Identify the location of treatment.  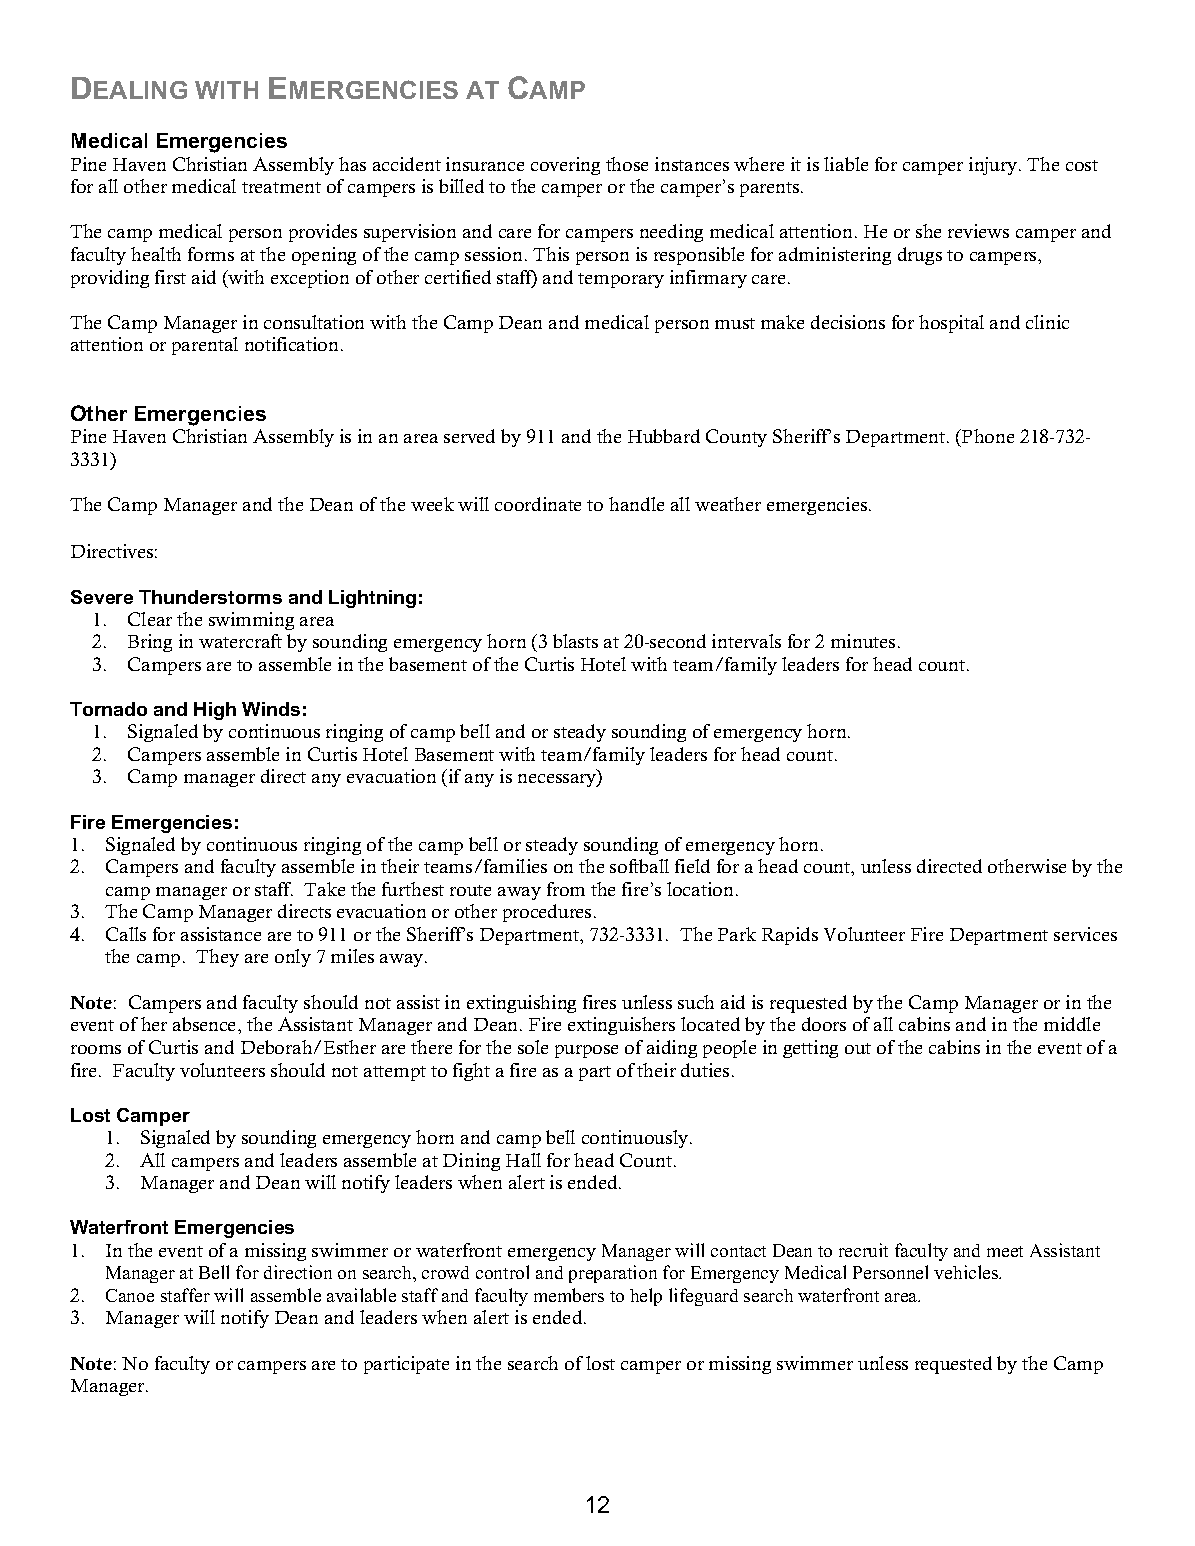
(281, 187).
